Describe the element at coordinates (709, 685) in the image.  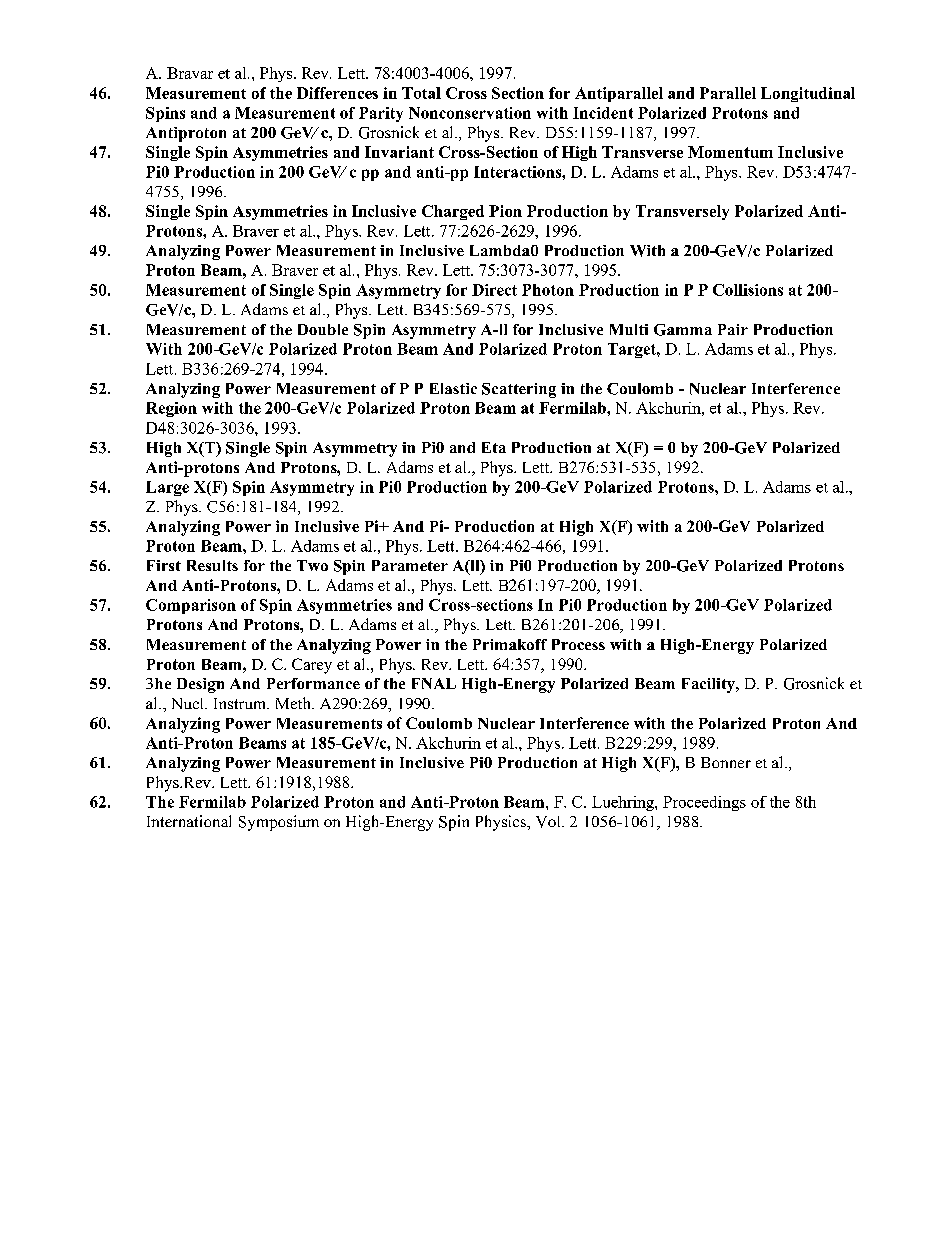
I see `Facility` at that location.
